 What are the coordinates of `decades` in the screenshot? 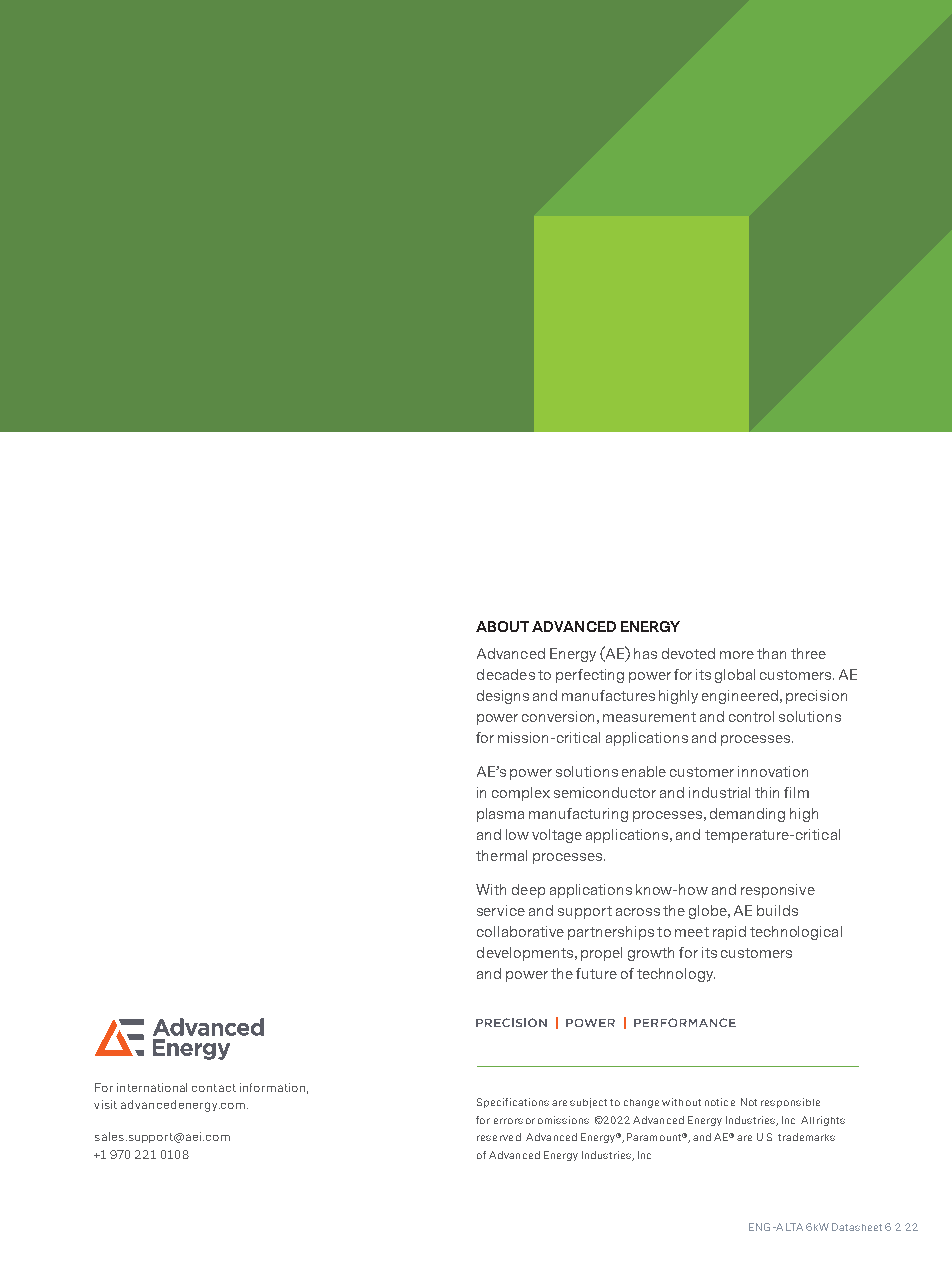 It's located at (506, 674).
